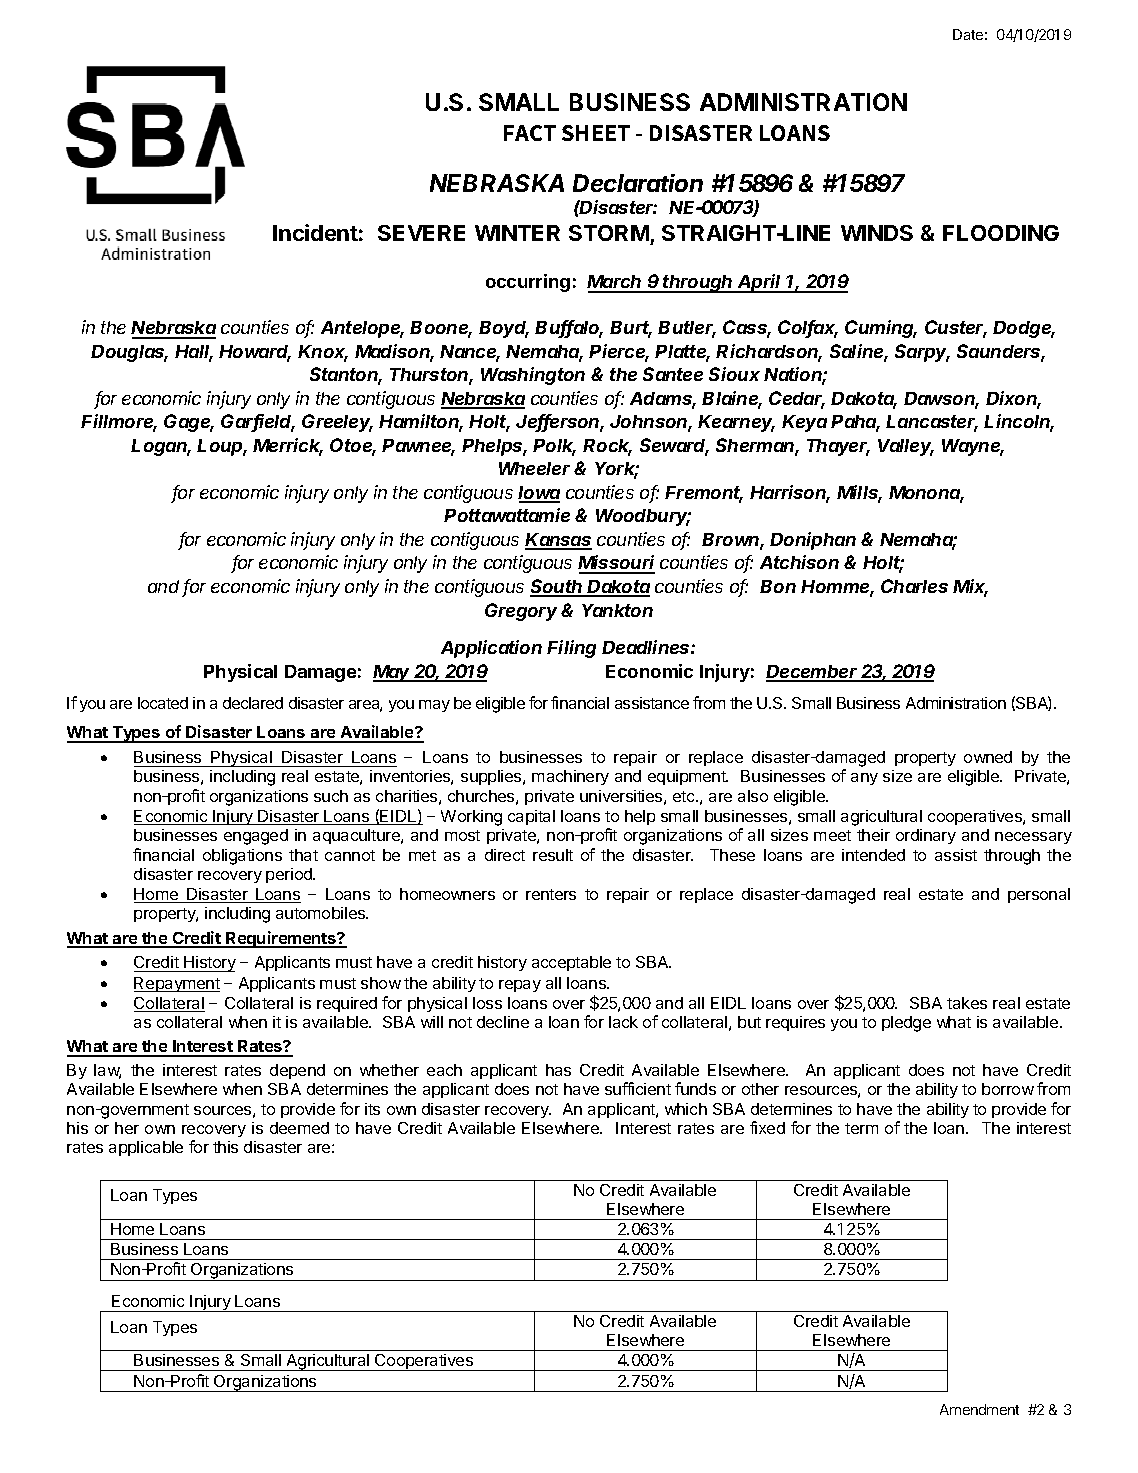 The width and height of the document is (1138, 1473). Describe the element at coordinates (321, 913) in the document. I see `automobiles` at that location.
